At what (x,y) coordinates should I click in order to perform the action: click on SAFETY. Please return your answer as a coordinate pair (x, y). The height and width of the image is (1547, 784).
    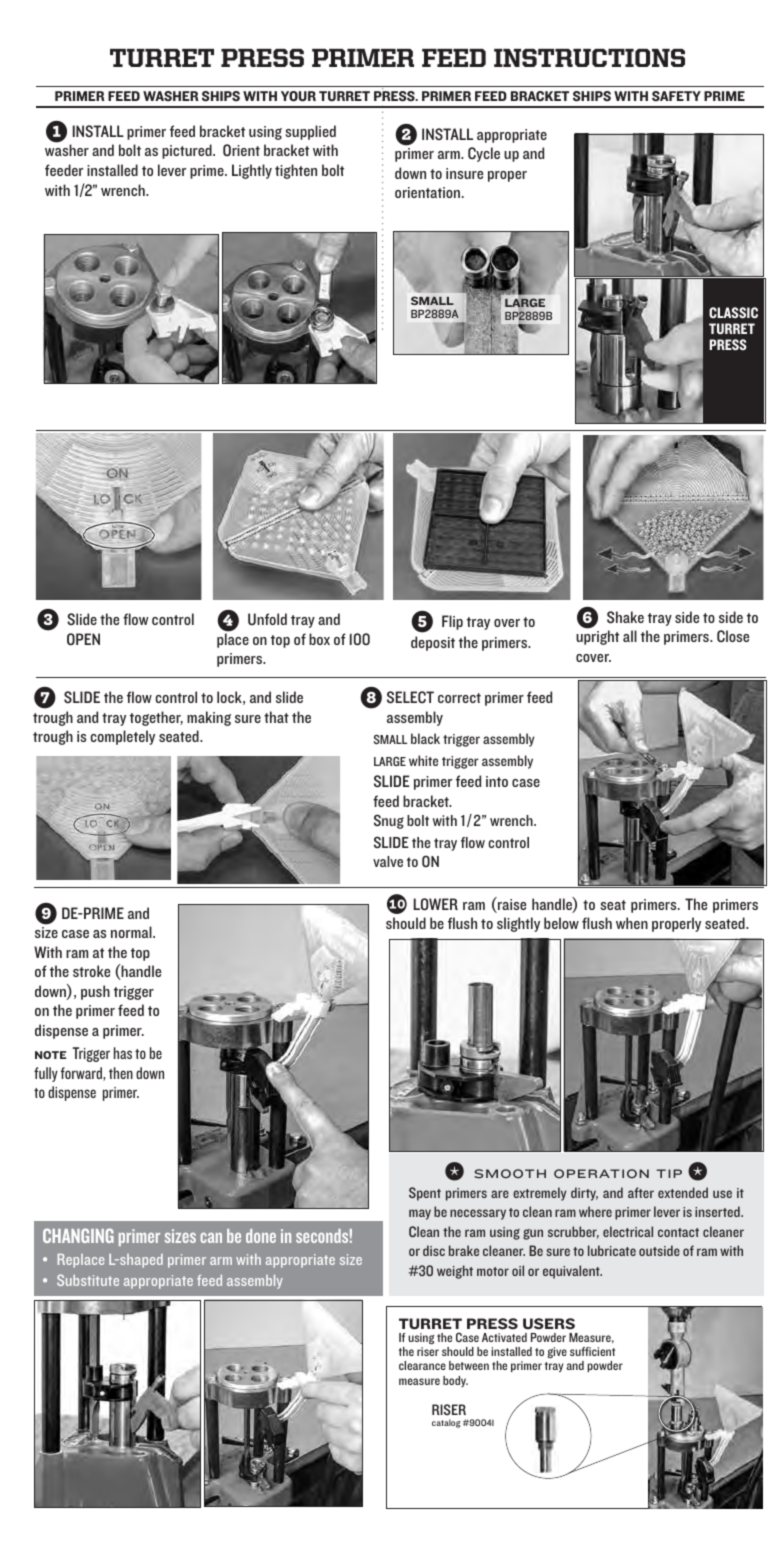
    Looking at the image, I should click on (676, 96).
